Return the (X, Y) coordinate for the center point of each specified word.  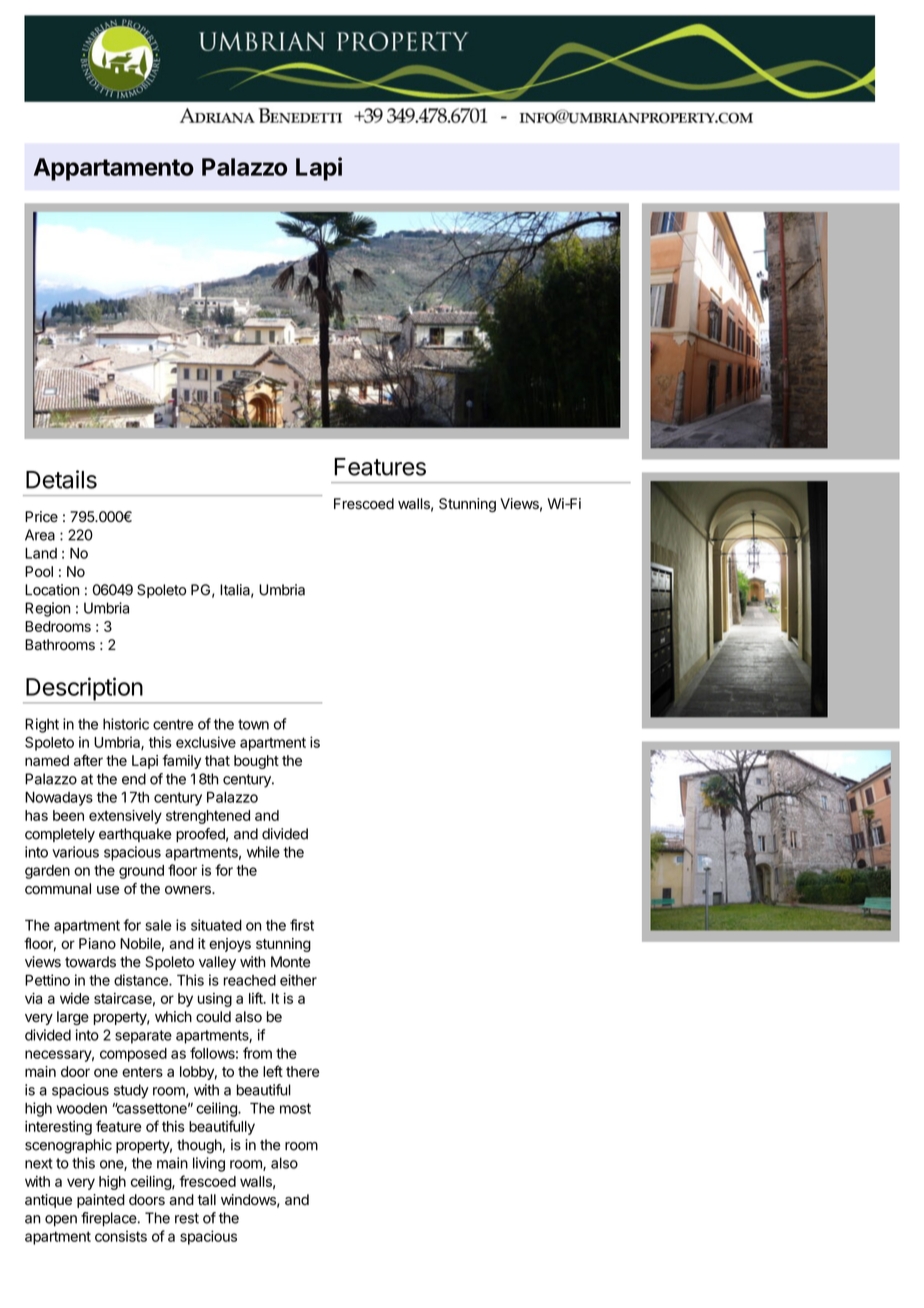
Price (41, 517)
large (73, 1018)
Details (61, 479)
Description (84, 690)
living (209, 1164)
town (253, 724)
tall (206, 1199)
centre (173, 724)
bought (256, 762)
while (263, 852)
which (173, 1017)
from (257, 1053)
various (75, 852)
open (61, 1221)
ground (141, 872)
